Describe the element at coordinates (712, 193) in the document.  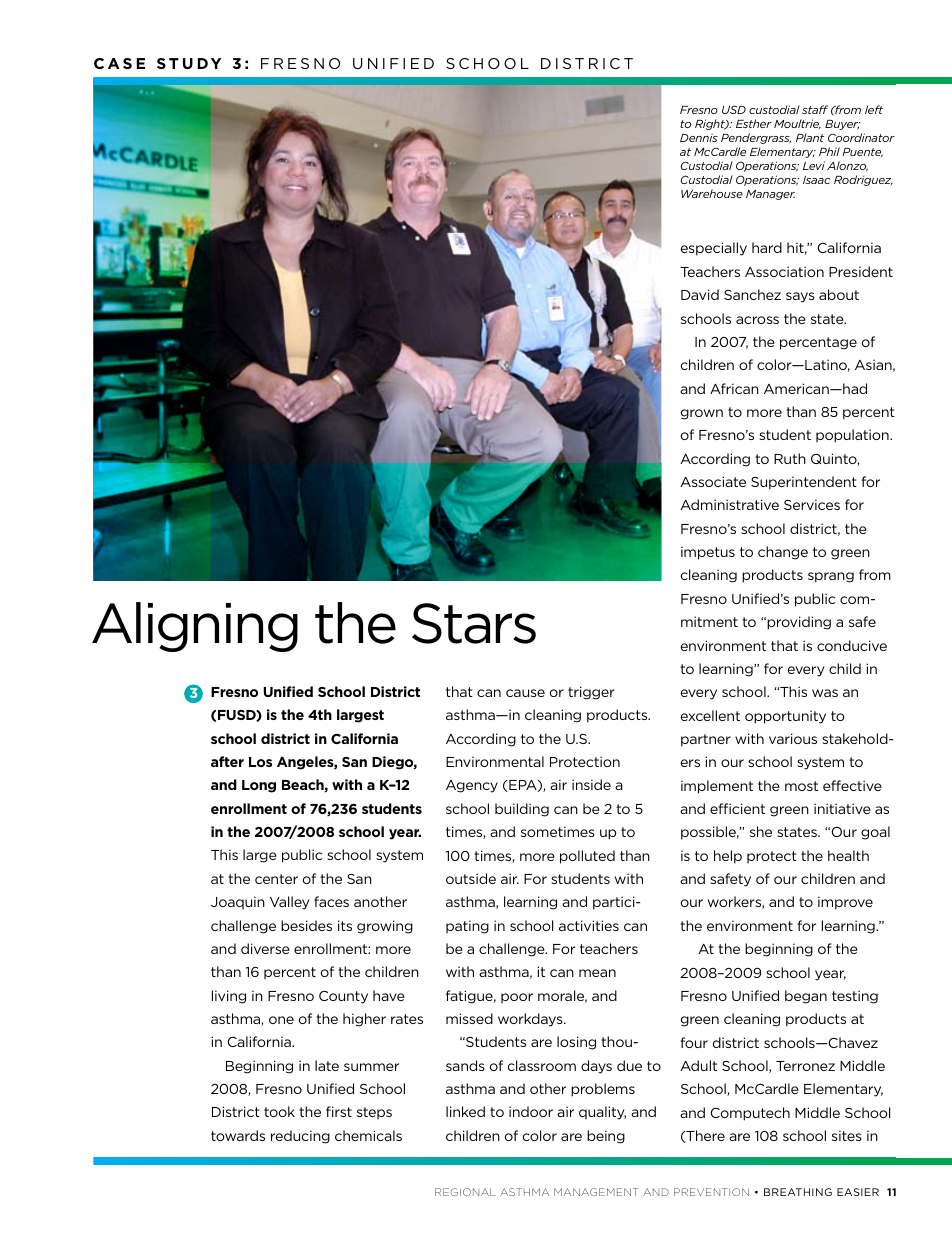
I see `Warehouse` at that location.
